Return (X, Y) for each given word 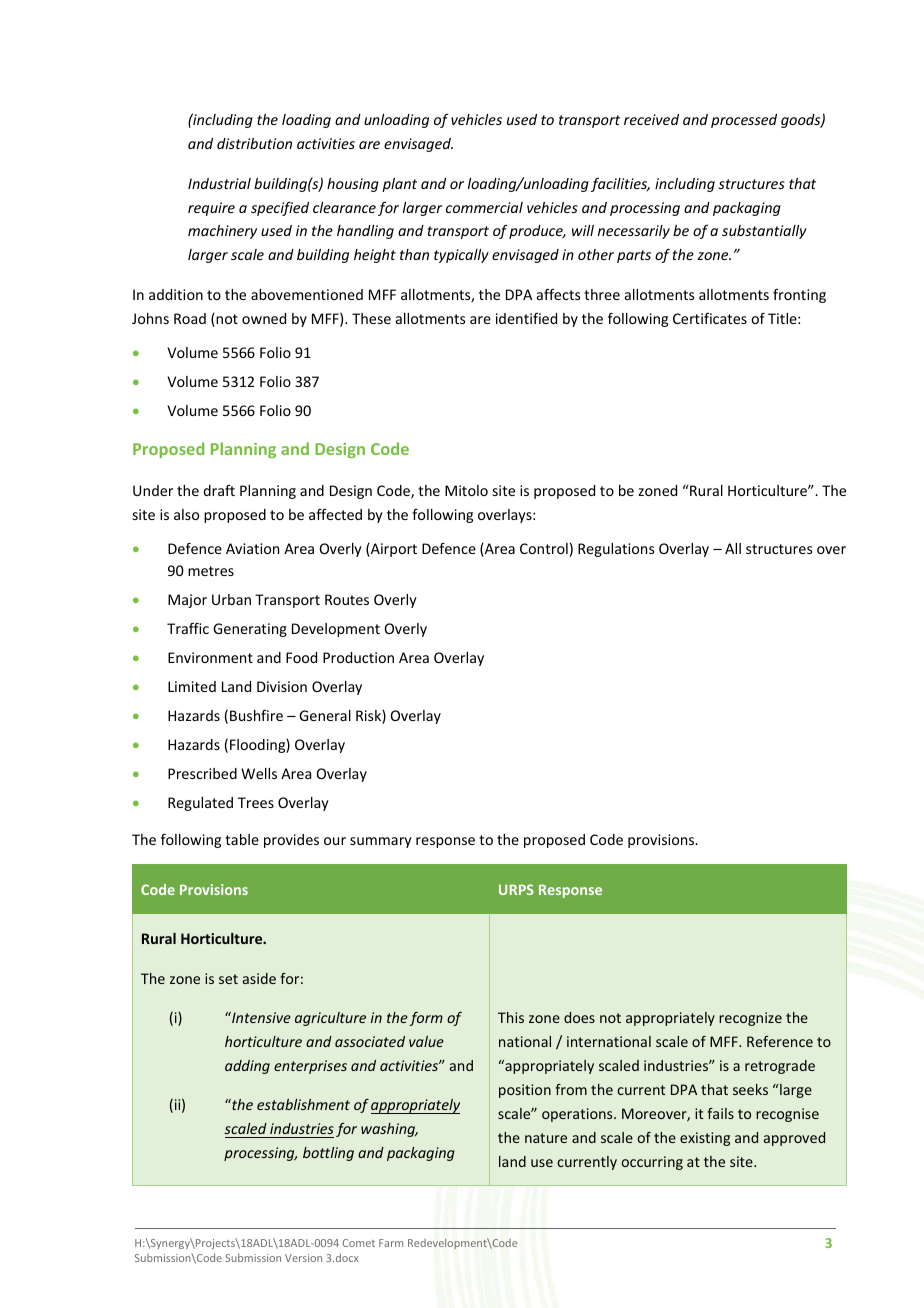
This (511, 1017)
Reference (780, 1041)
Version (303, 1258)
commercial (484, 207)
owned (264, 318)
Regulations (616, 550)
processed (744, 121)
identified (526, 318)
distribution (254, 143)
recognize (750, 1019)
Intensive (260, 1017)
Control (544, 548)
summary (381, 842)
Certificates (710, 318)
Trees (256, 802)
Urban (231, 599)
